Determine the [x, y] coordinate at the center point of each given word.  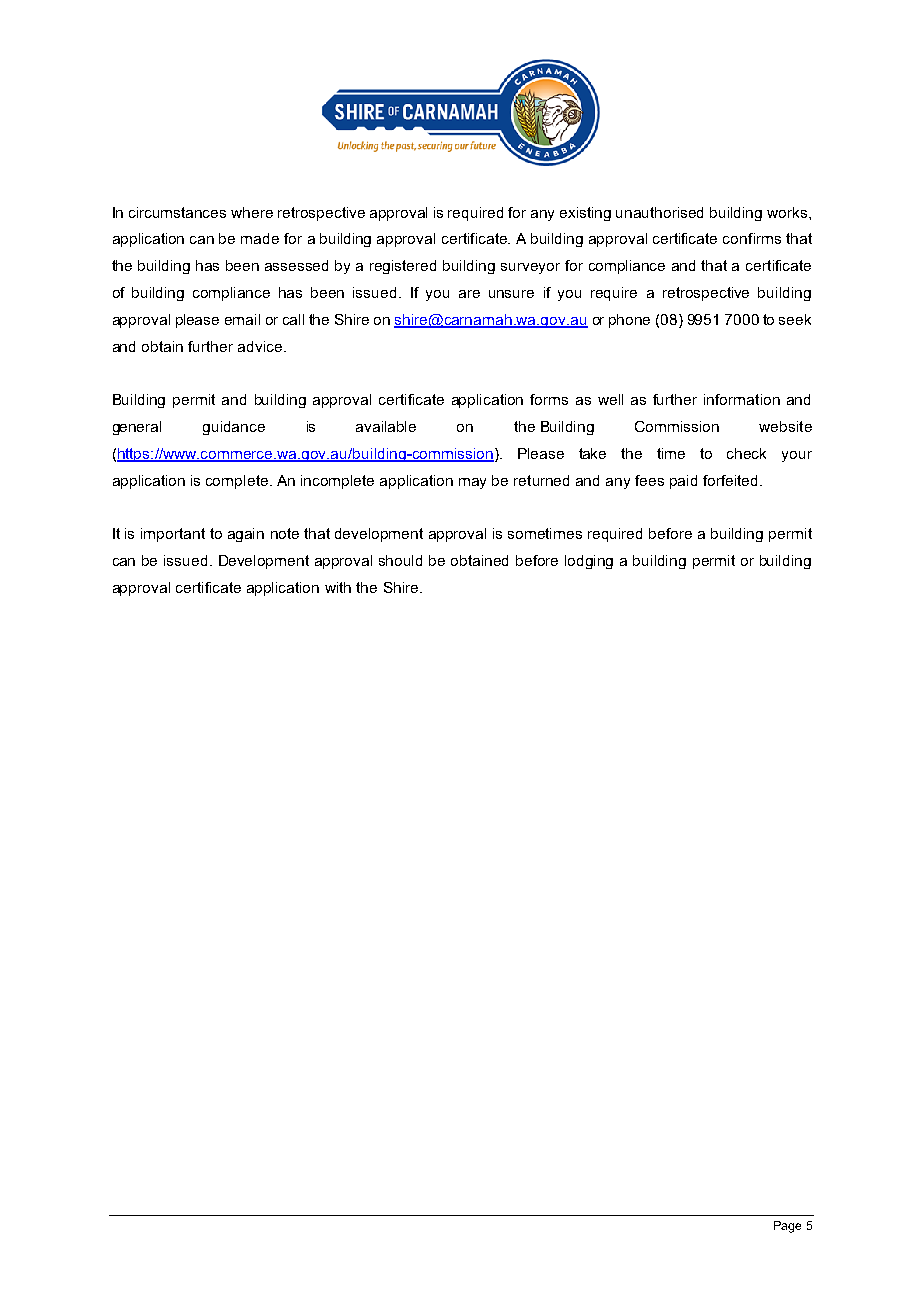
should [400, 560]
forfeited [730, 480]
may [472, 483]
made [260, 238]
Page [787, 1227]
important [173, 535]
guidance [234, 428]
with [338, 587]
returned [541, 480]
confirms [752, 238]
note [285, 533]
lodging [589, 562]
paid [683, 482]
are [469, 294]
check [746, 453]
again [246, 535]
